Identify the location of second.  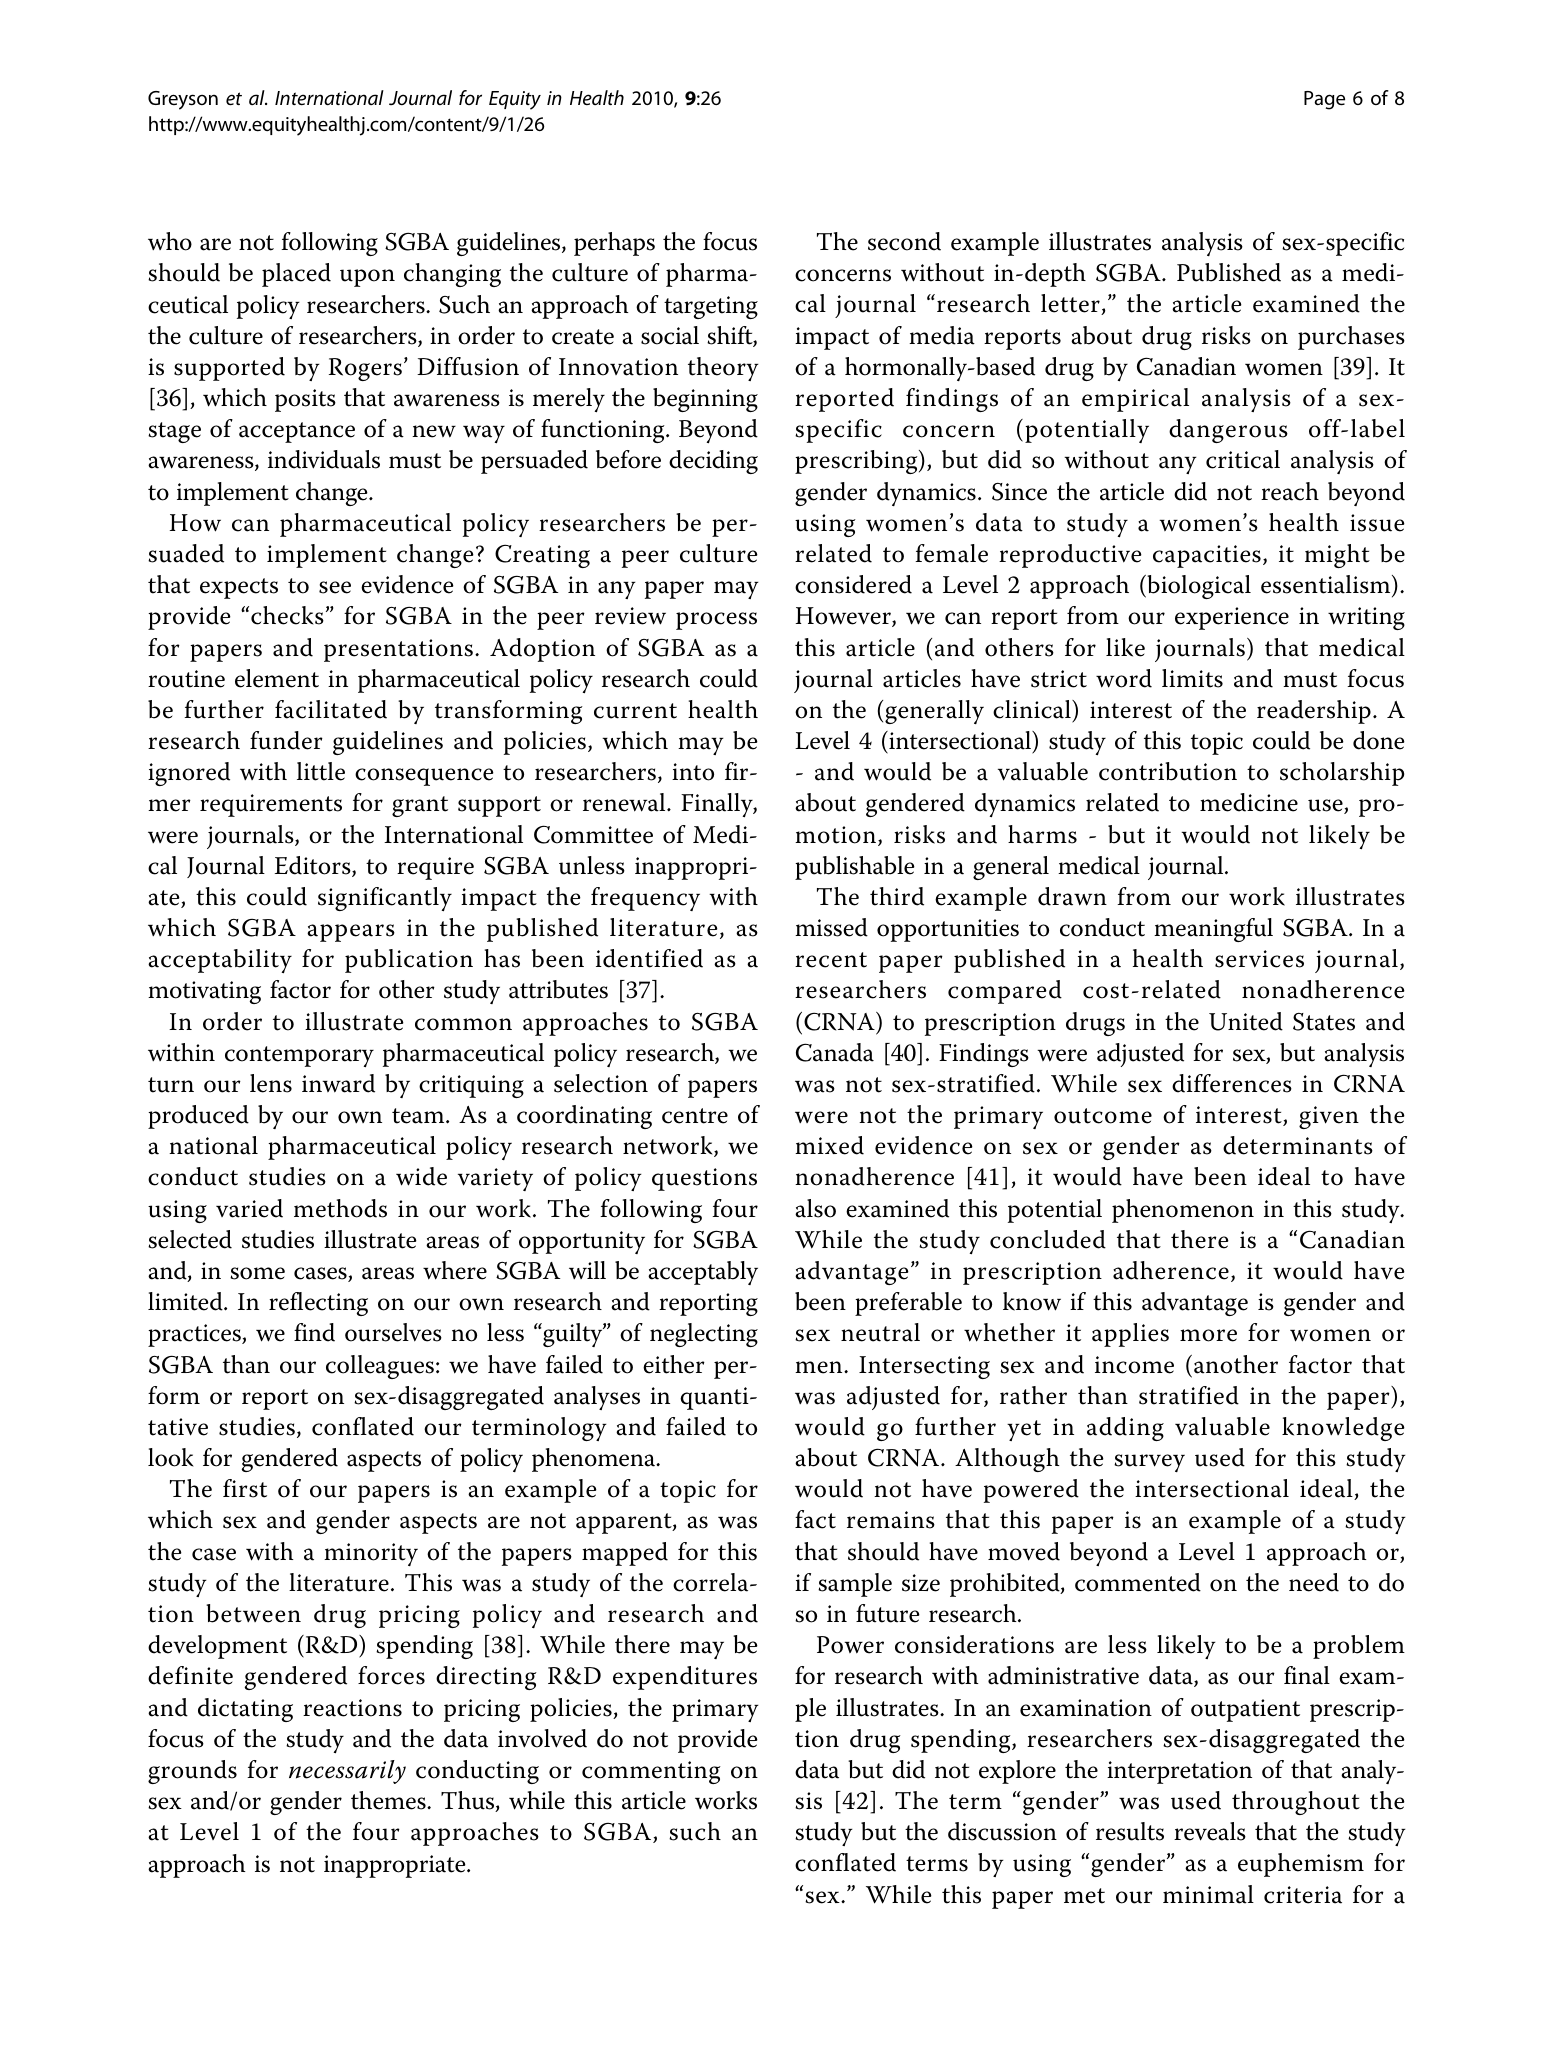
(904, 241).
